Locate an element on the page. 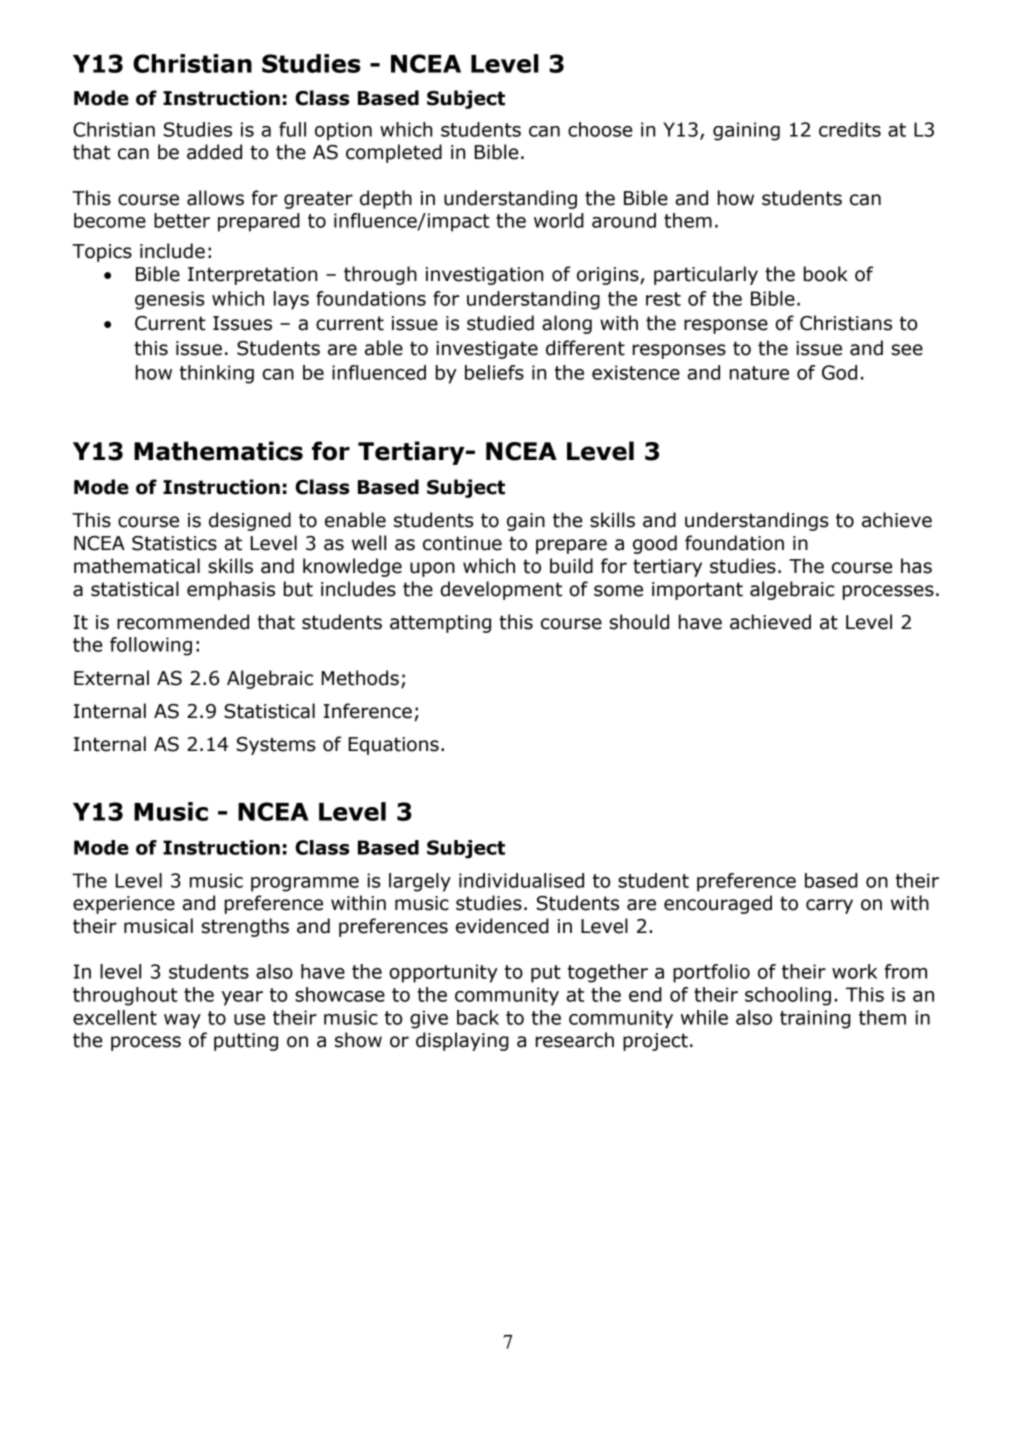  emphasis is located at coordinates (231, 590).
